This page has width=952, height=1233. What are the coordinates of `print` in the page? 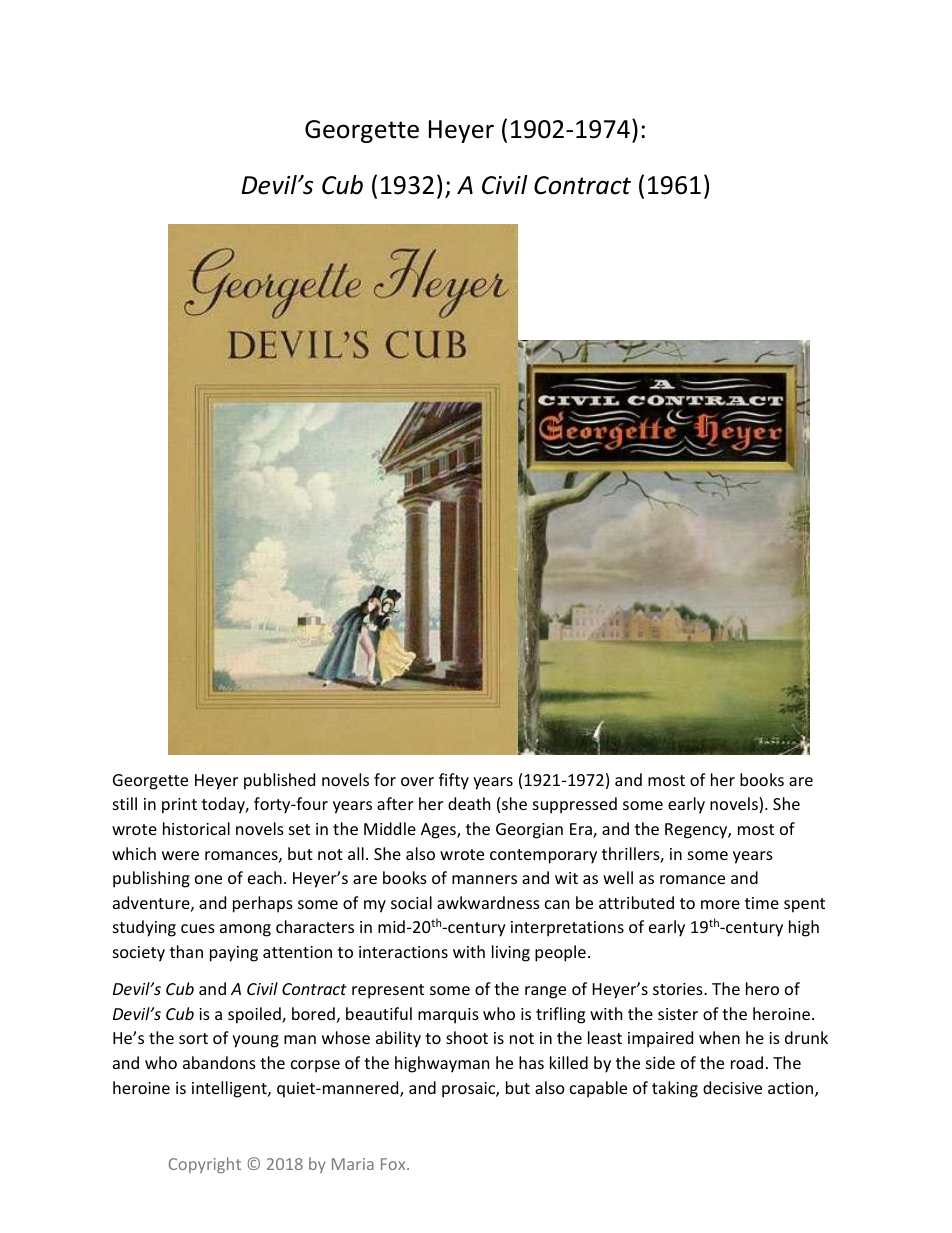 It's located at (179, 806).
